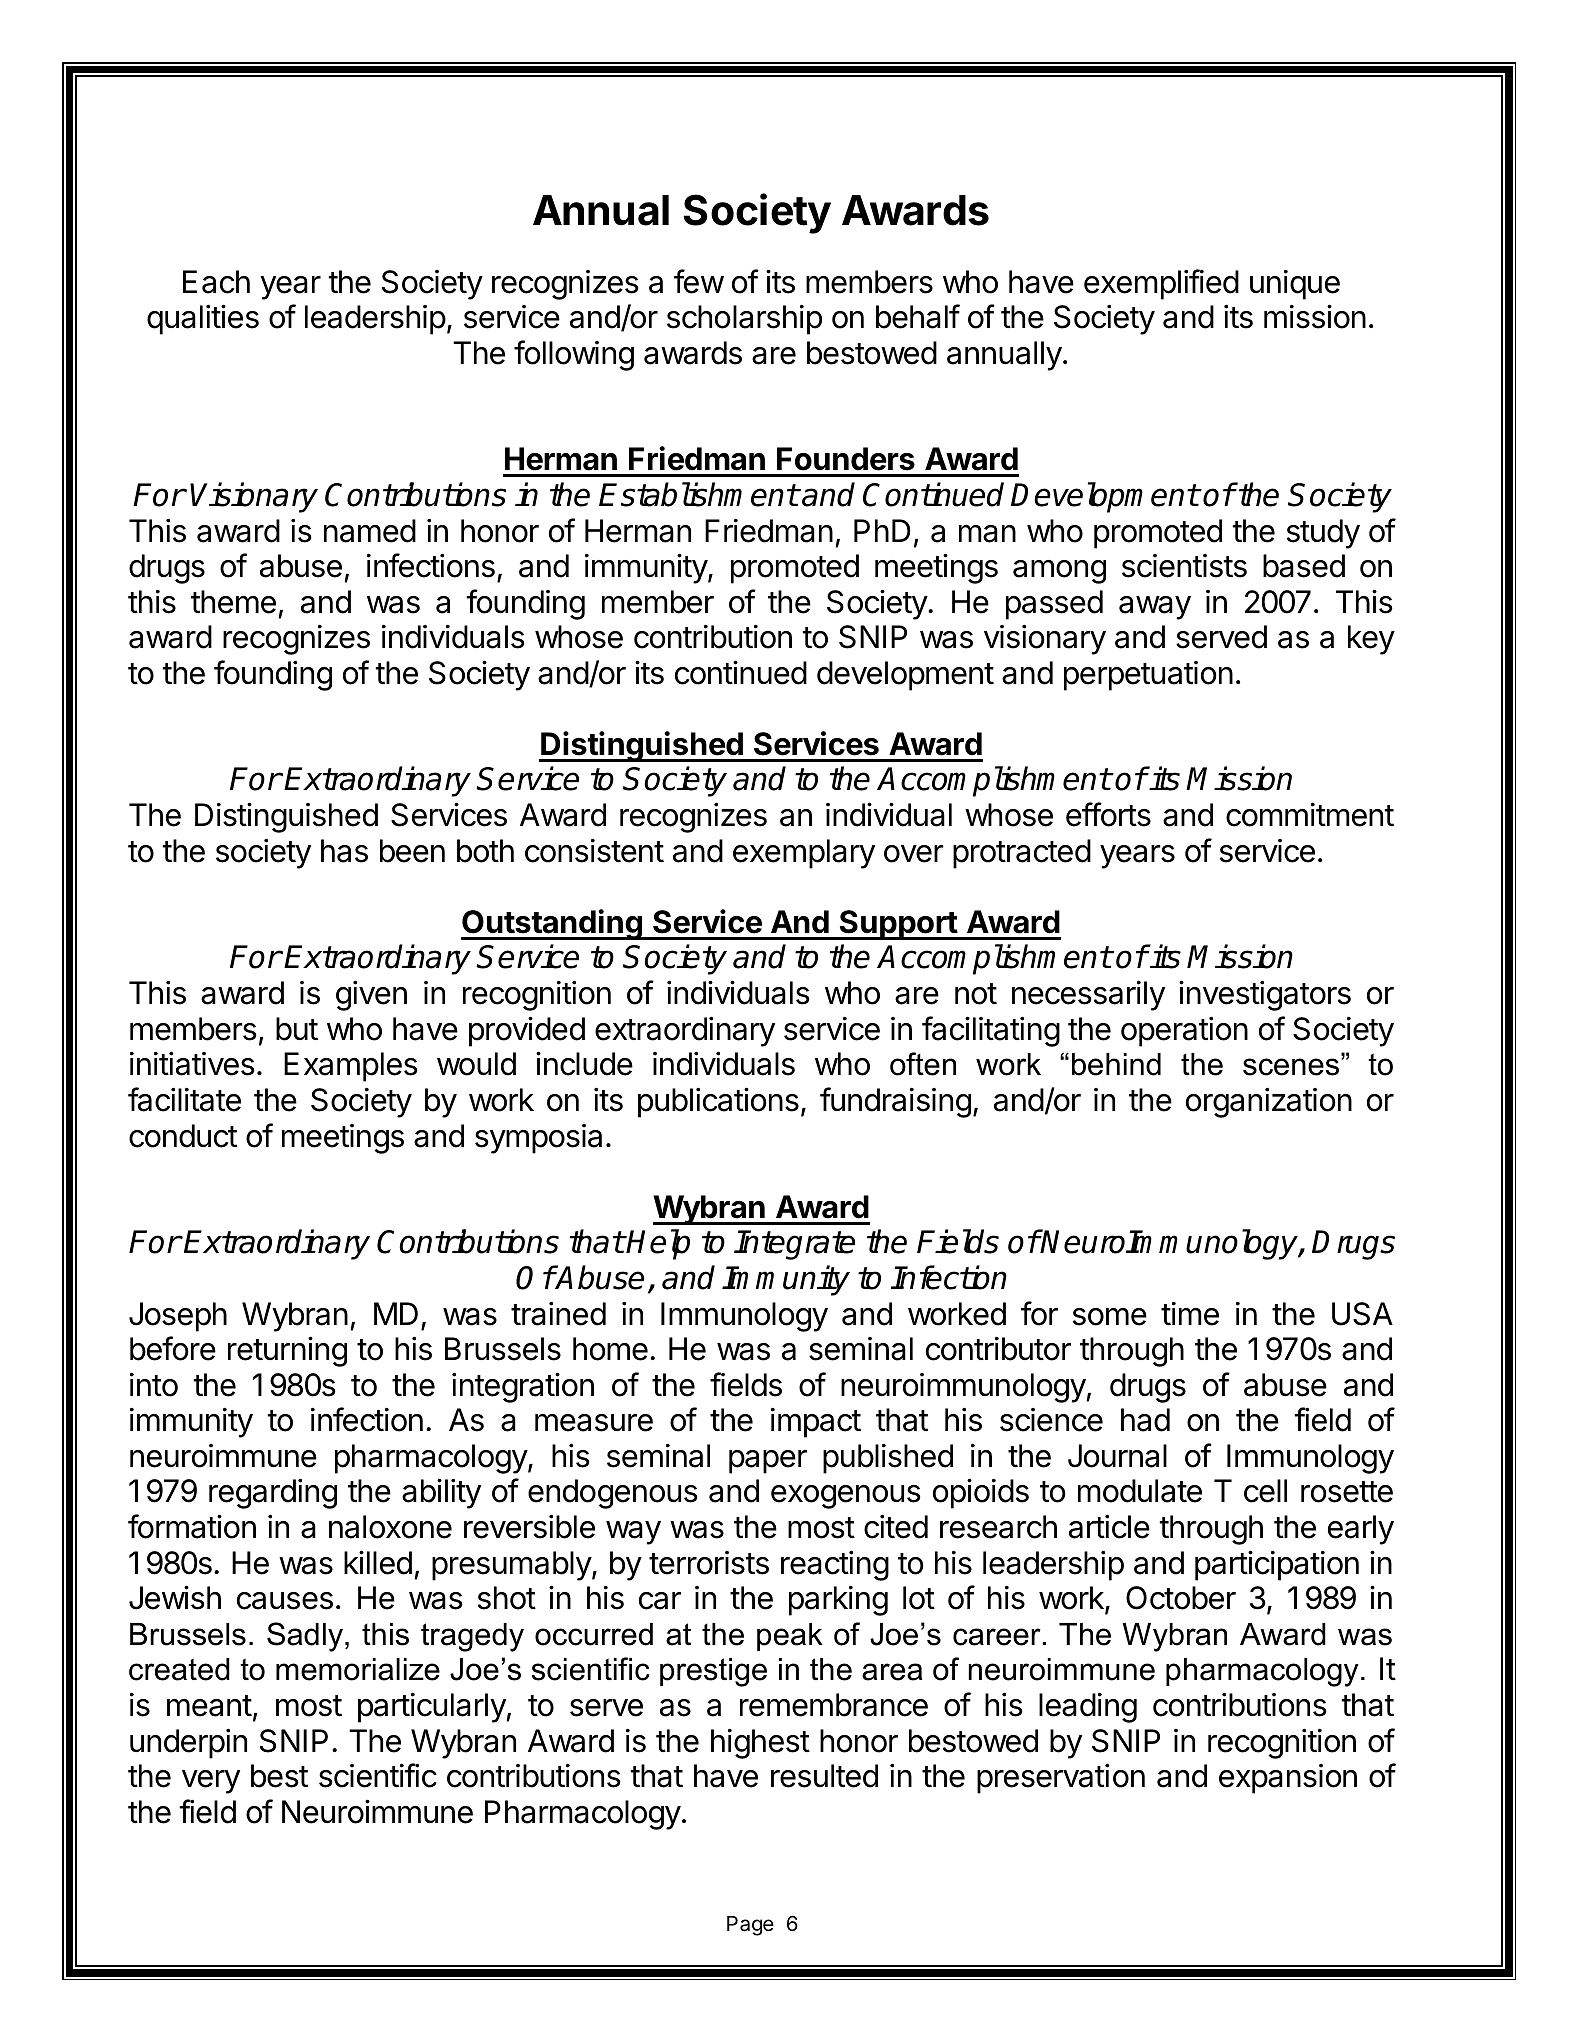 This screenshot has height=2042, width=1578. I want to click on publications, so click(718, 1102).
